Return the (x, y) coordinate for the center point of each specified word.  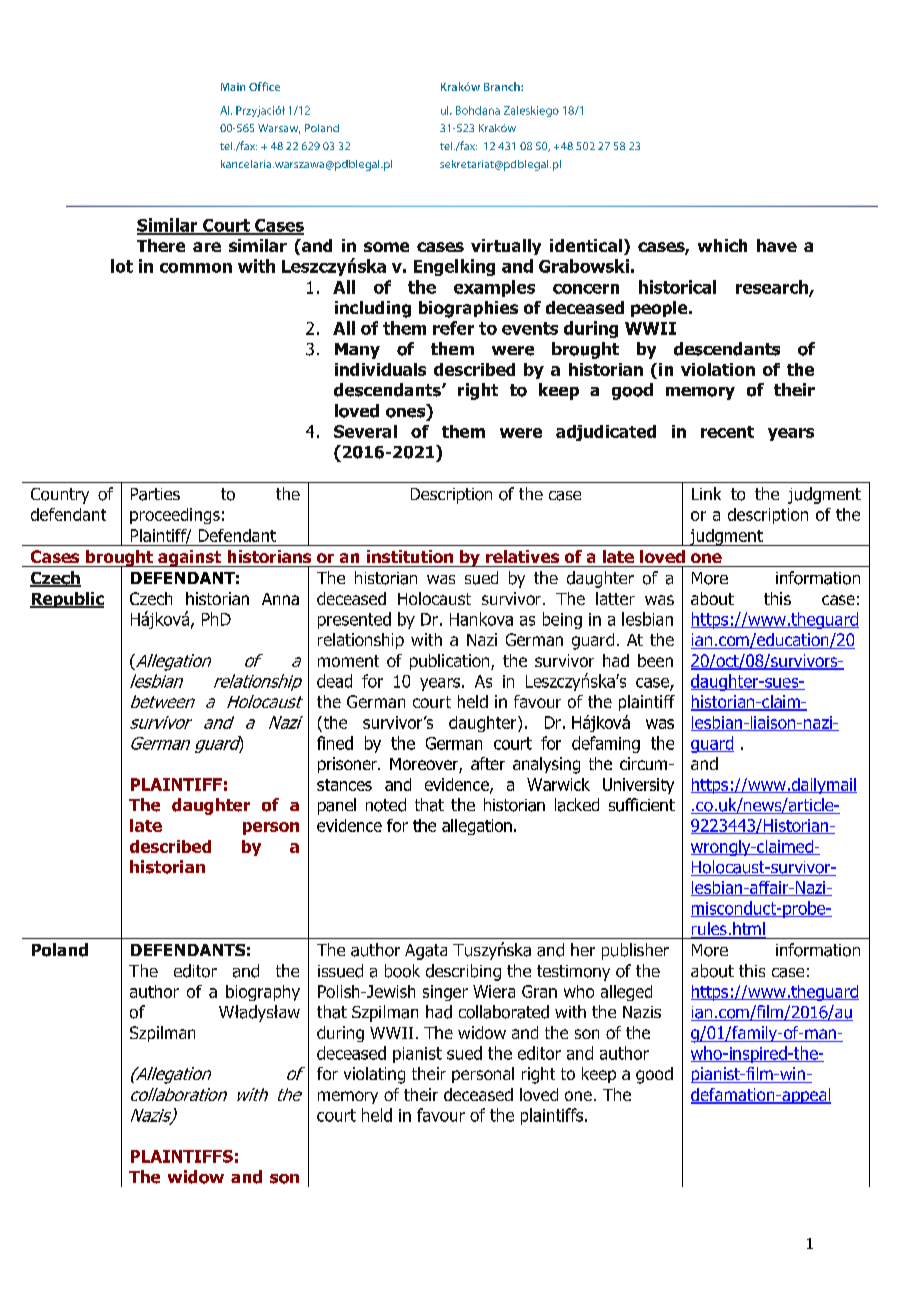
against (190, 558)
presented (354, 620)
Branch (503, 86)
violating (374, 1075)
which (722, 245)
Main (233, 87)
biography (263, 993)
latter (615, 598)
